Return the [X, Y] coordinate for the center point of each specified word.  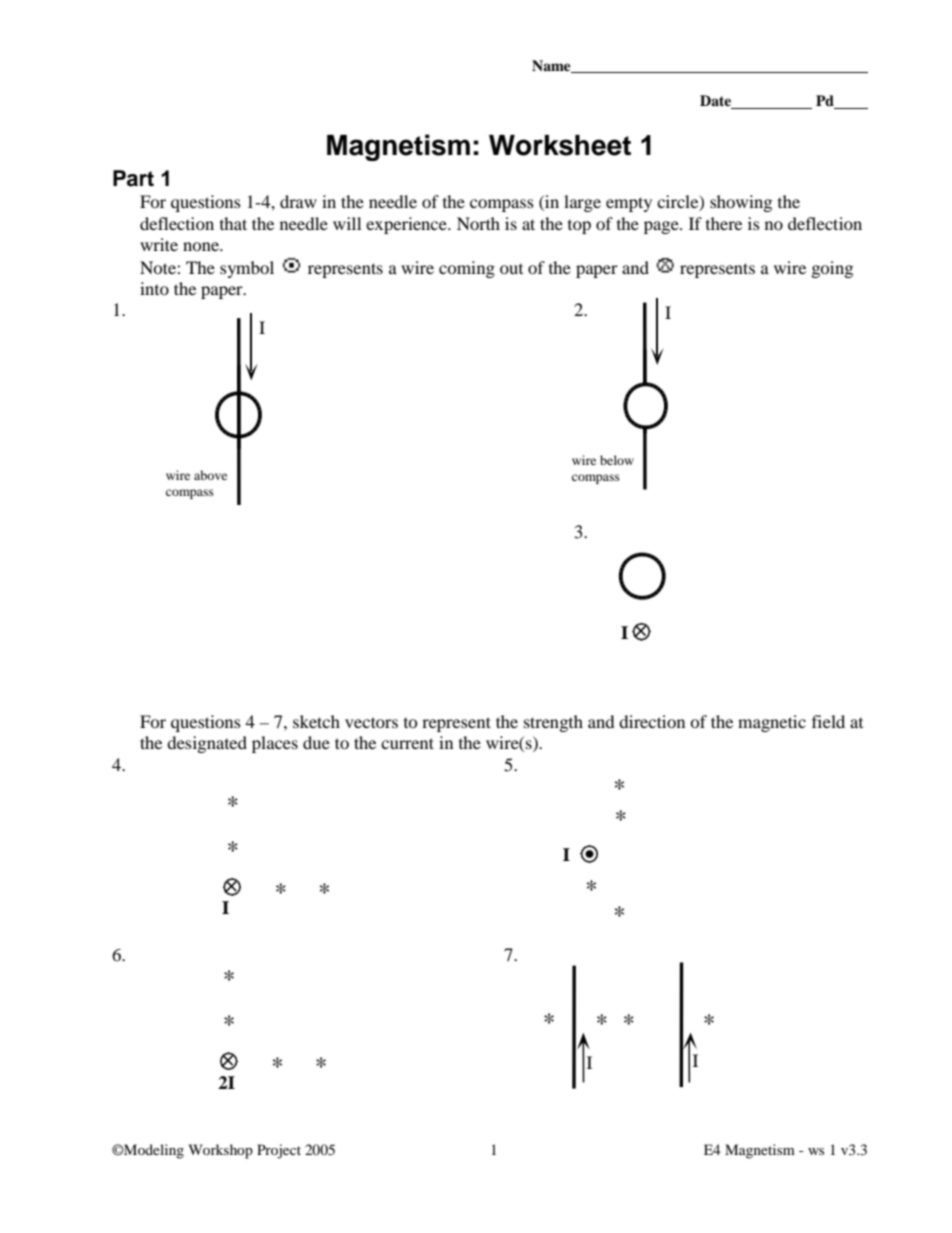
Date [717, 102]
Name [552, 66]
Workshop [221, 1151]
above [210, 475]
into [154, 288]
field [828, 721]
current [407, 743]
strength [553, 723]
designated [207, 744]
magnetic [772, 723]
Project [279, 1151]
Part [133, 178]
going [832, 269]
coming [467, 269]
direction [652, 721]
